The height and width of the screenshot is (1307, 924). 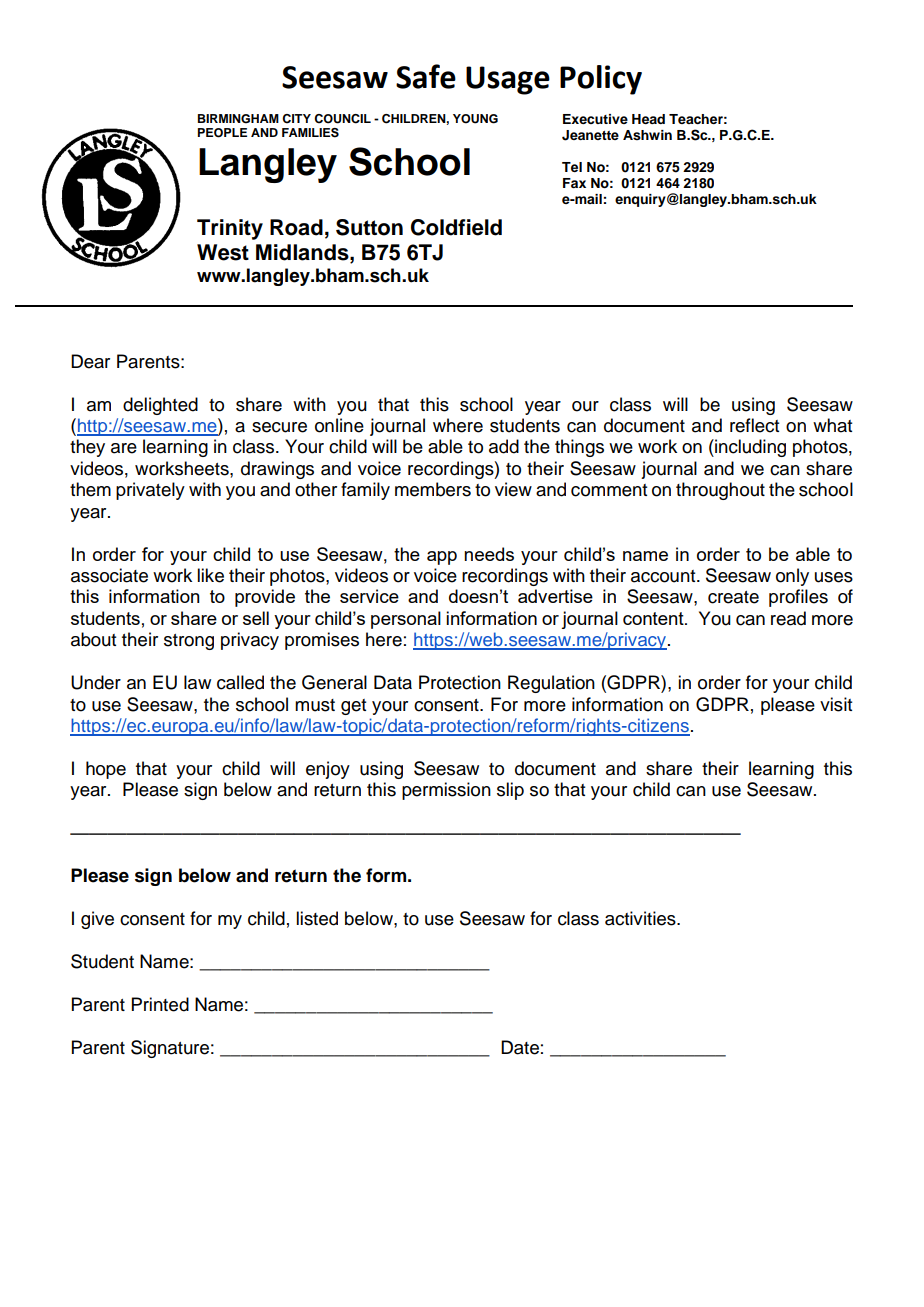 I want to click on YOUNG, so click(x=475, y=119).
